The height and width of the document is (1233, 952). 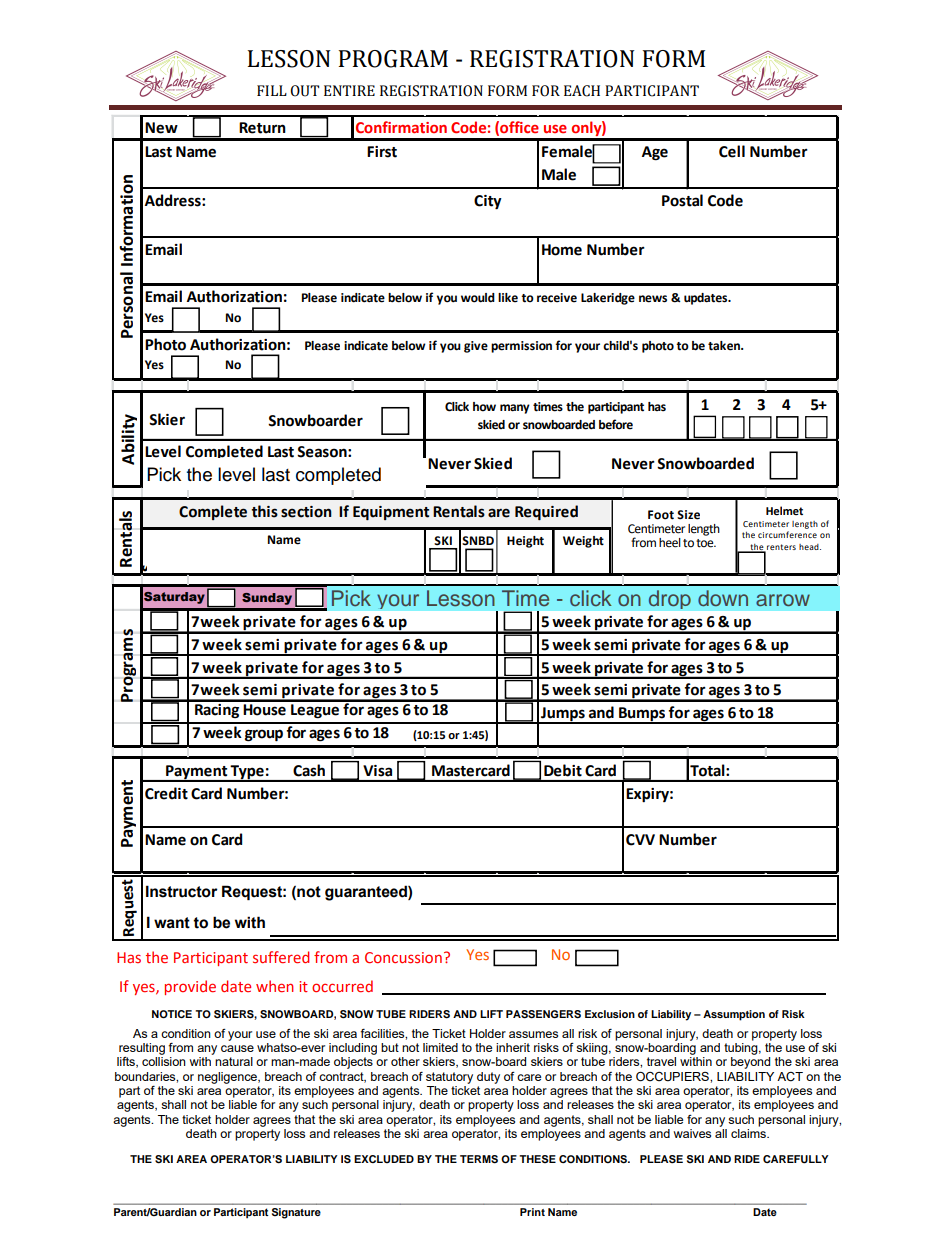 What do you see at coordinates (296, 1213) in the document?
I see `Signature` at bounding box center [296, 1213].
